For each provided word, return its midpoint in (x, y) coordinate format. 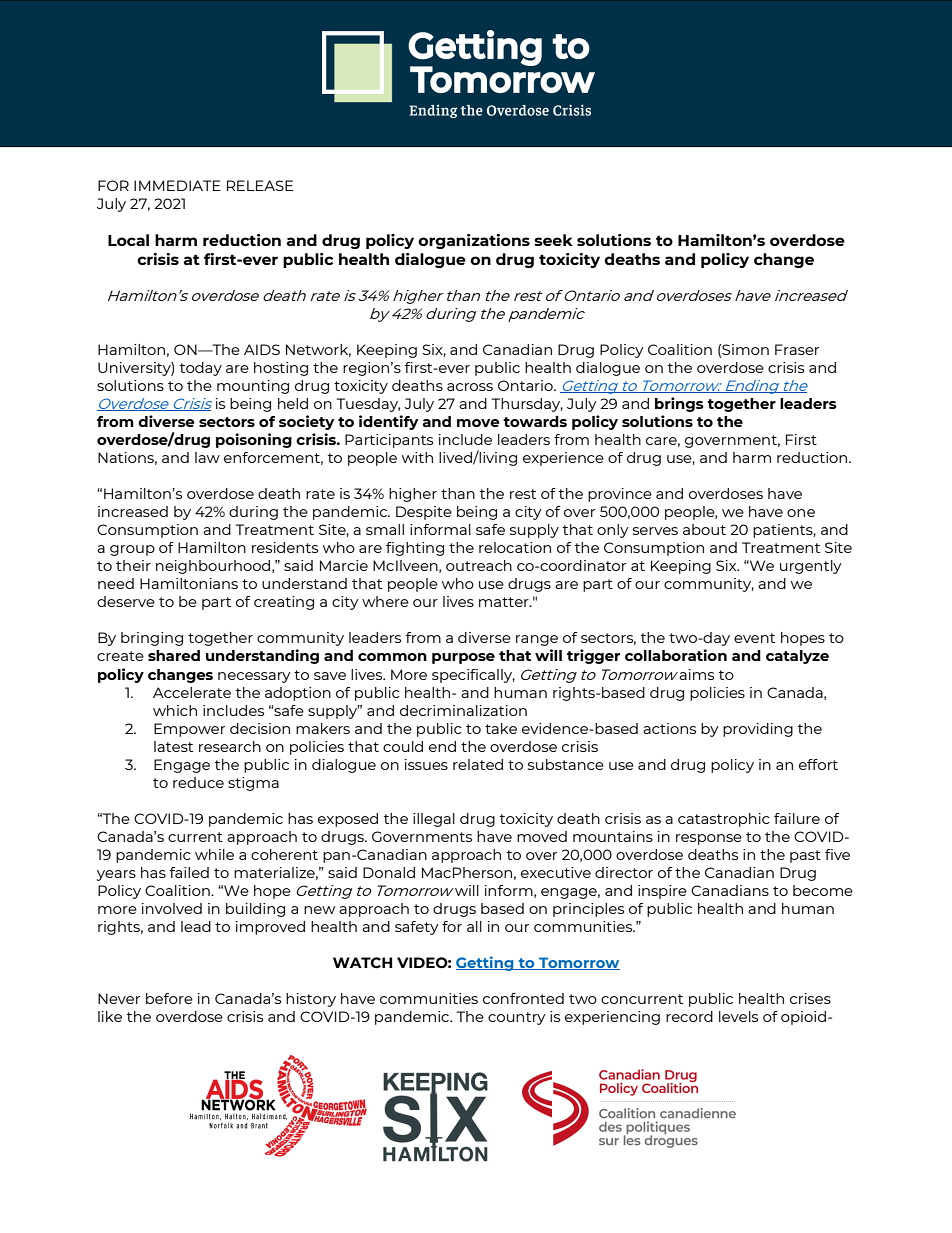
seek (553, 240)
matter (505, 602)
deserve (126, 601)
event (754, 638)
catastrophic (724, 820)
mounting (253, 387)
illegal (434, 820)
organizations (474, 241)
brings (679, 404)
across (470, 387)
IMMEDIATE (177, 185)
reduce (198, 782)
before (169, 998)
